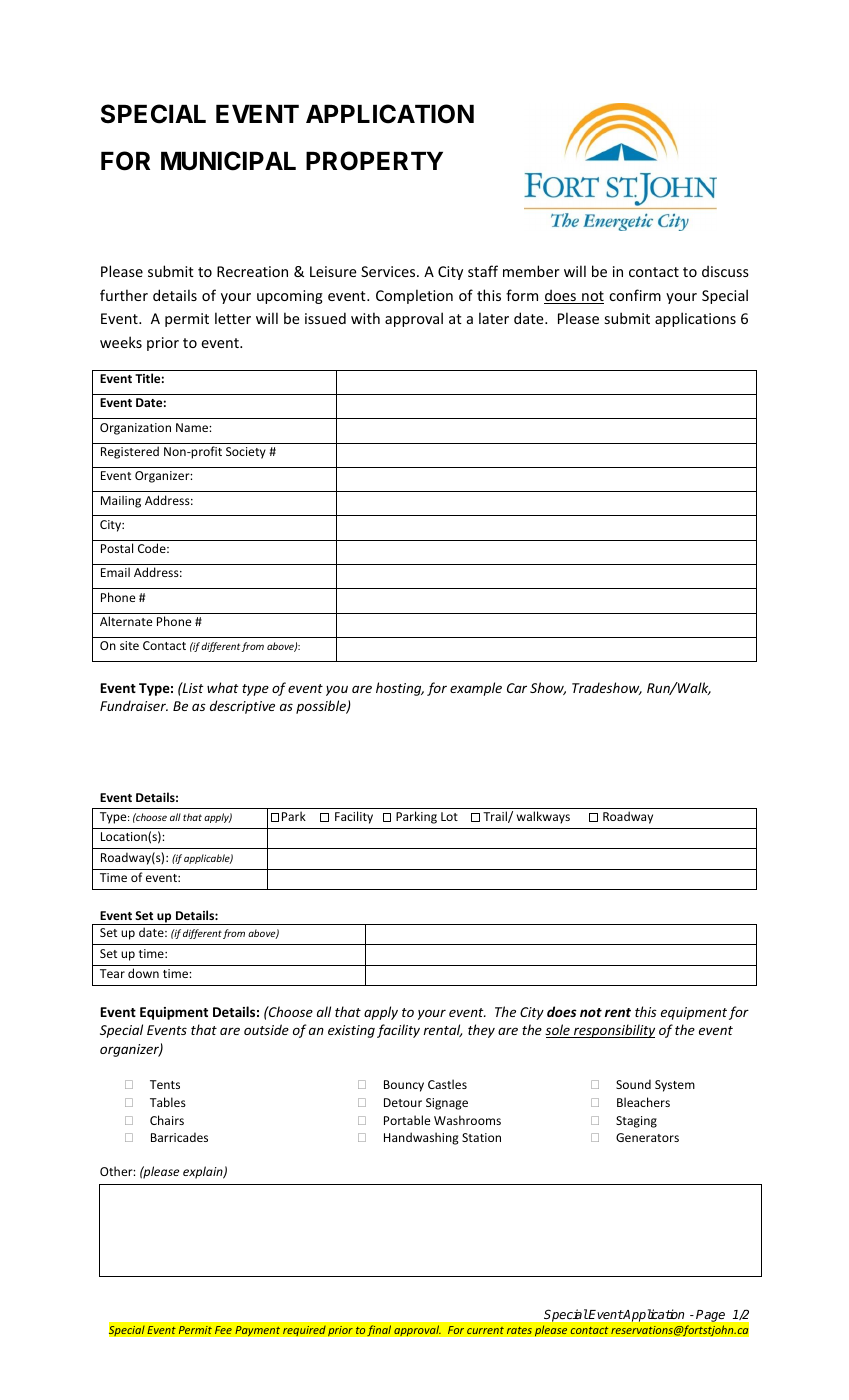 The height and width of the screenshot is (1400, 849). What do you see at coordinates (223, 1330) in the screenshot?
I see `Fee` at bounding box center [223, 1330].
